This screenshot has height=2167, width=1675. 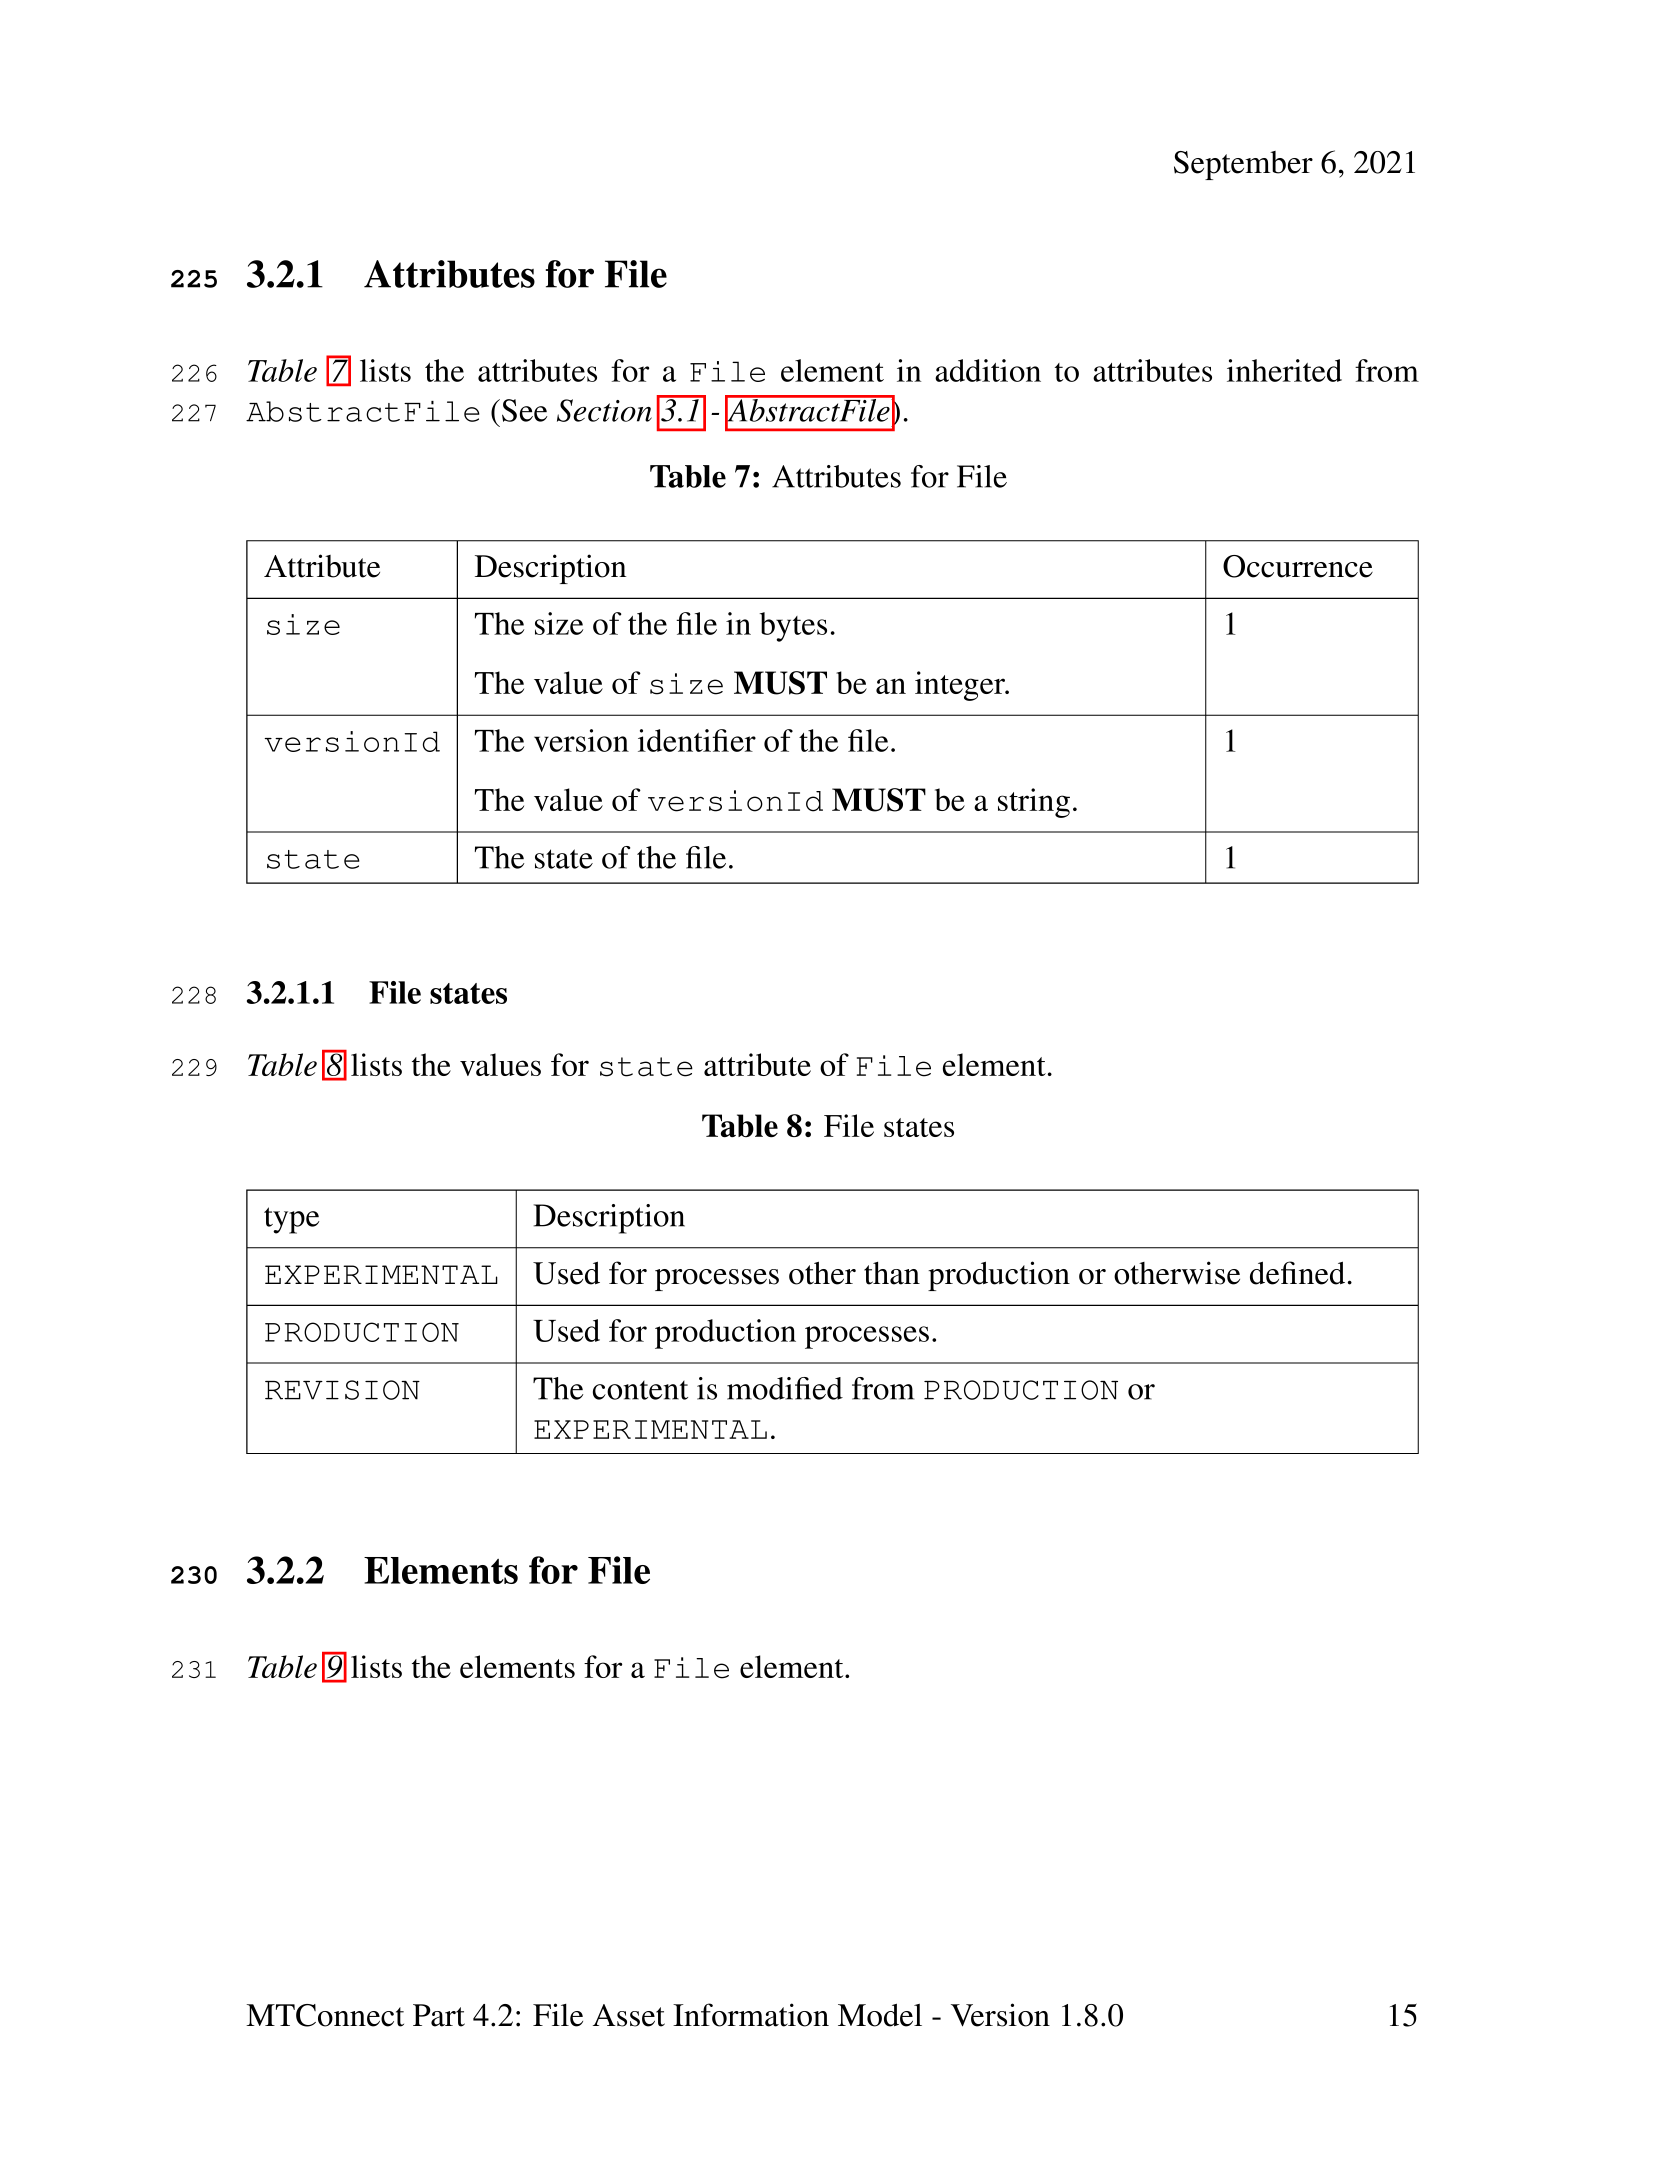 What do you see at coordinates (1243, 165) in the screenshot?
I see `September` at bounding box center [1243, 165].
